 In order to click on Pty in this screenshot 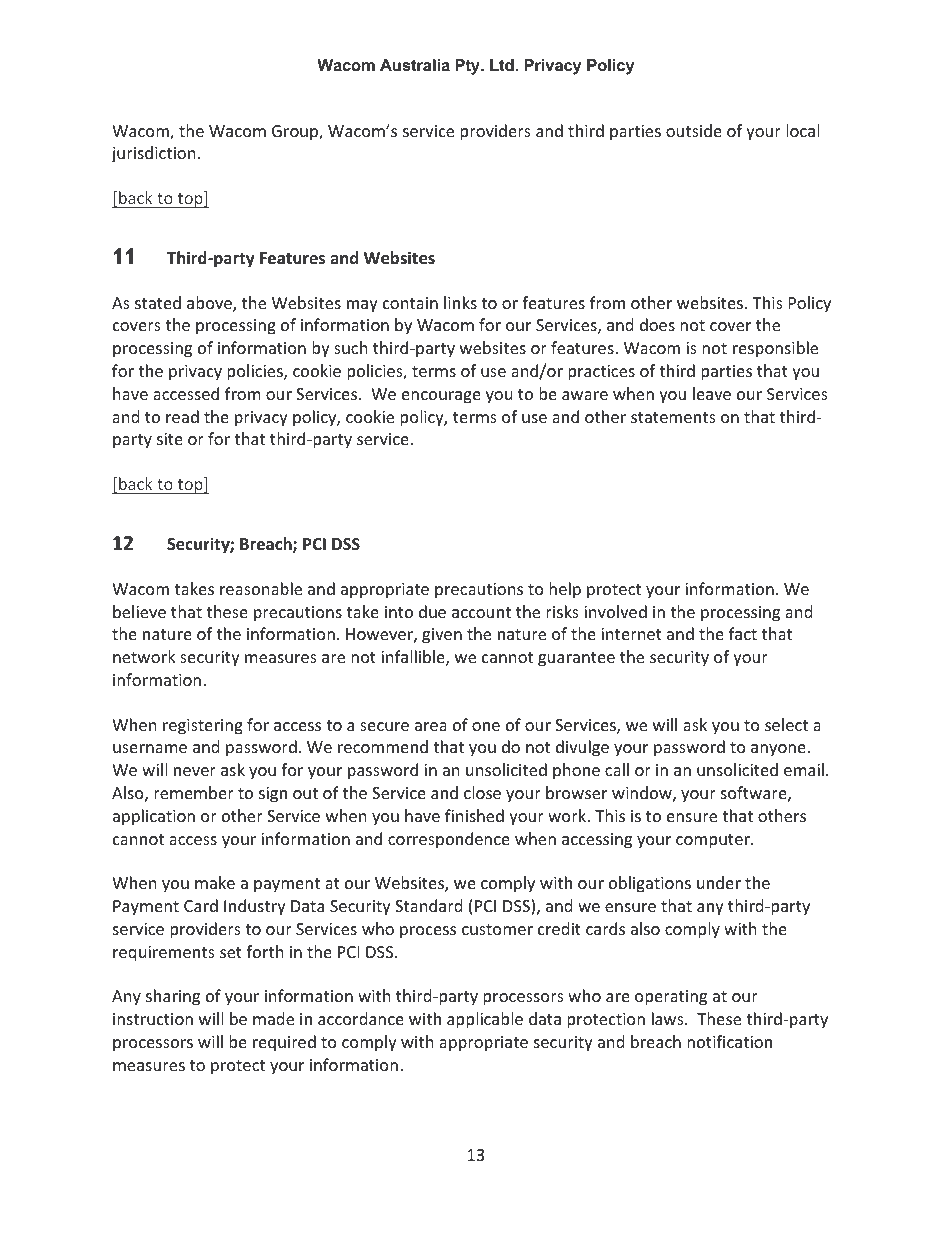, I will do `click(468, 67)`.
